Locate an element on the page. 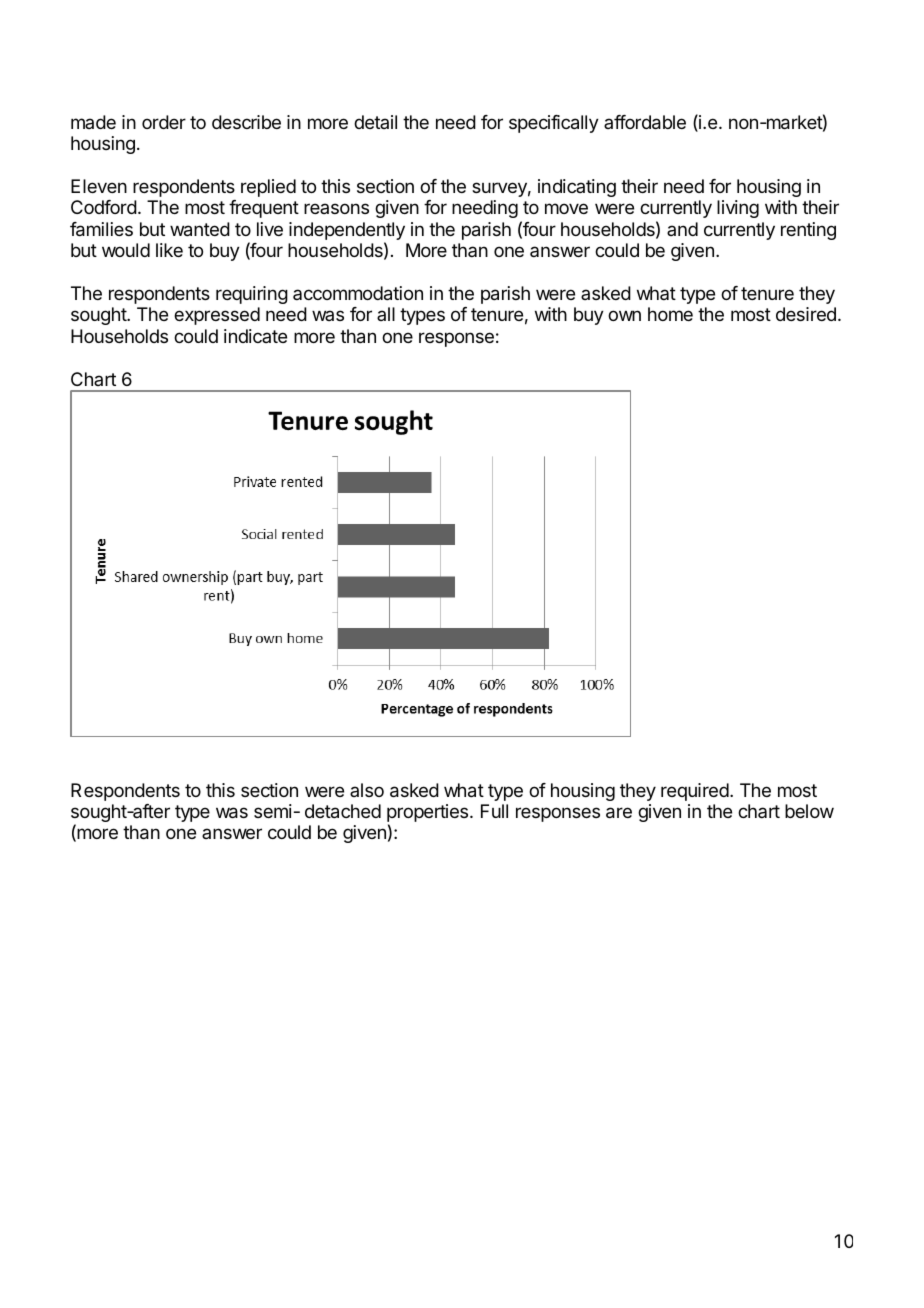 Image resolution: width=924 pixels, height=1308 pixels. order is located at coordinates (164, 122).
